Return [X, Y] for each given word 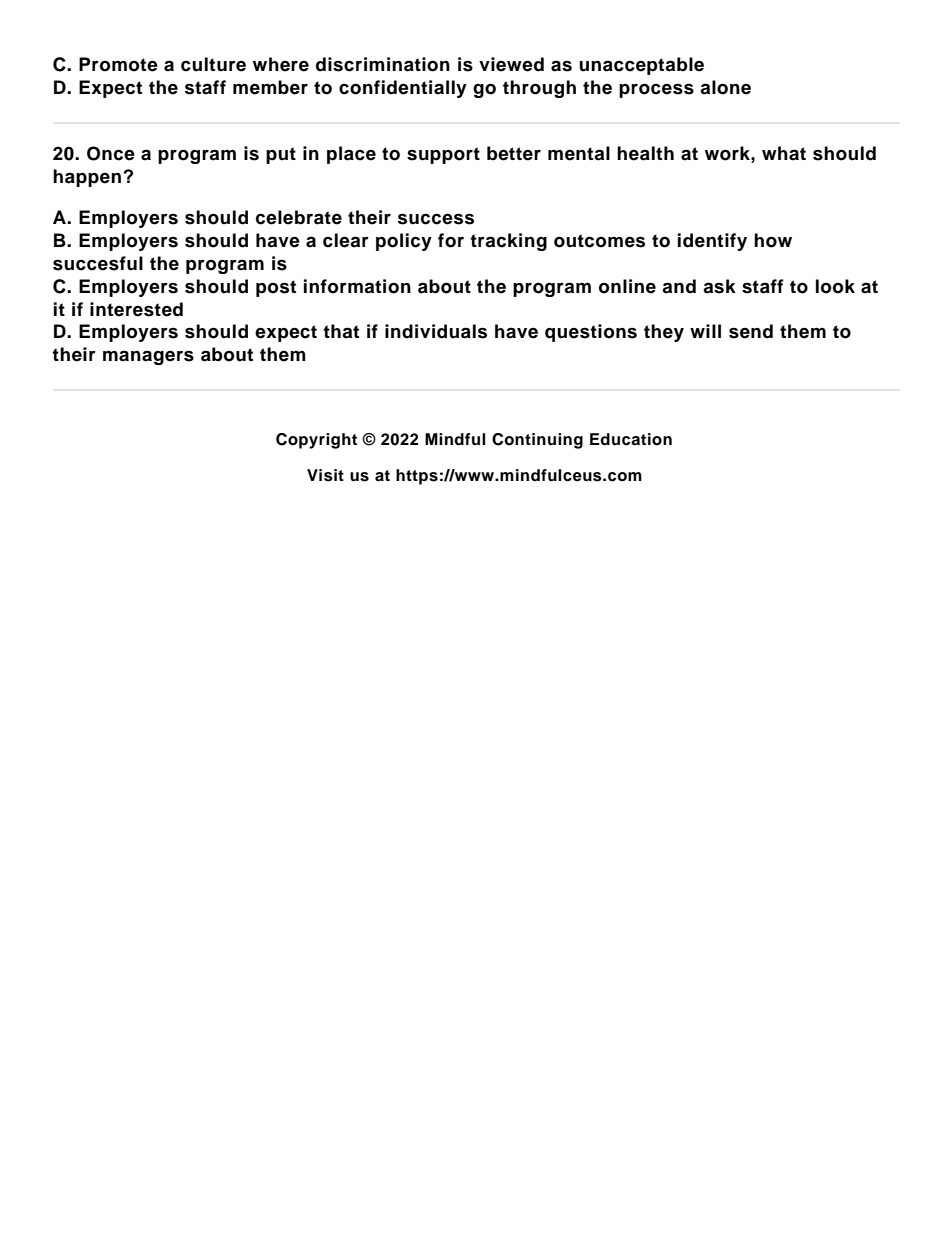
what [784, 153]
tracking [508, 242]
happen [87, 178]
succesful [98, 263]
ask [719, 286]
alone [725, 87]
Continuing [537, 441]
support [443, 155]
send [751, 331]
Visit [325, 475]
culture [213, 64]
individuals [436, 331]
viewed [511, 64]
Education [631, 439]
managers [148, 357]
